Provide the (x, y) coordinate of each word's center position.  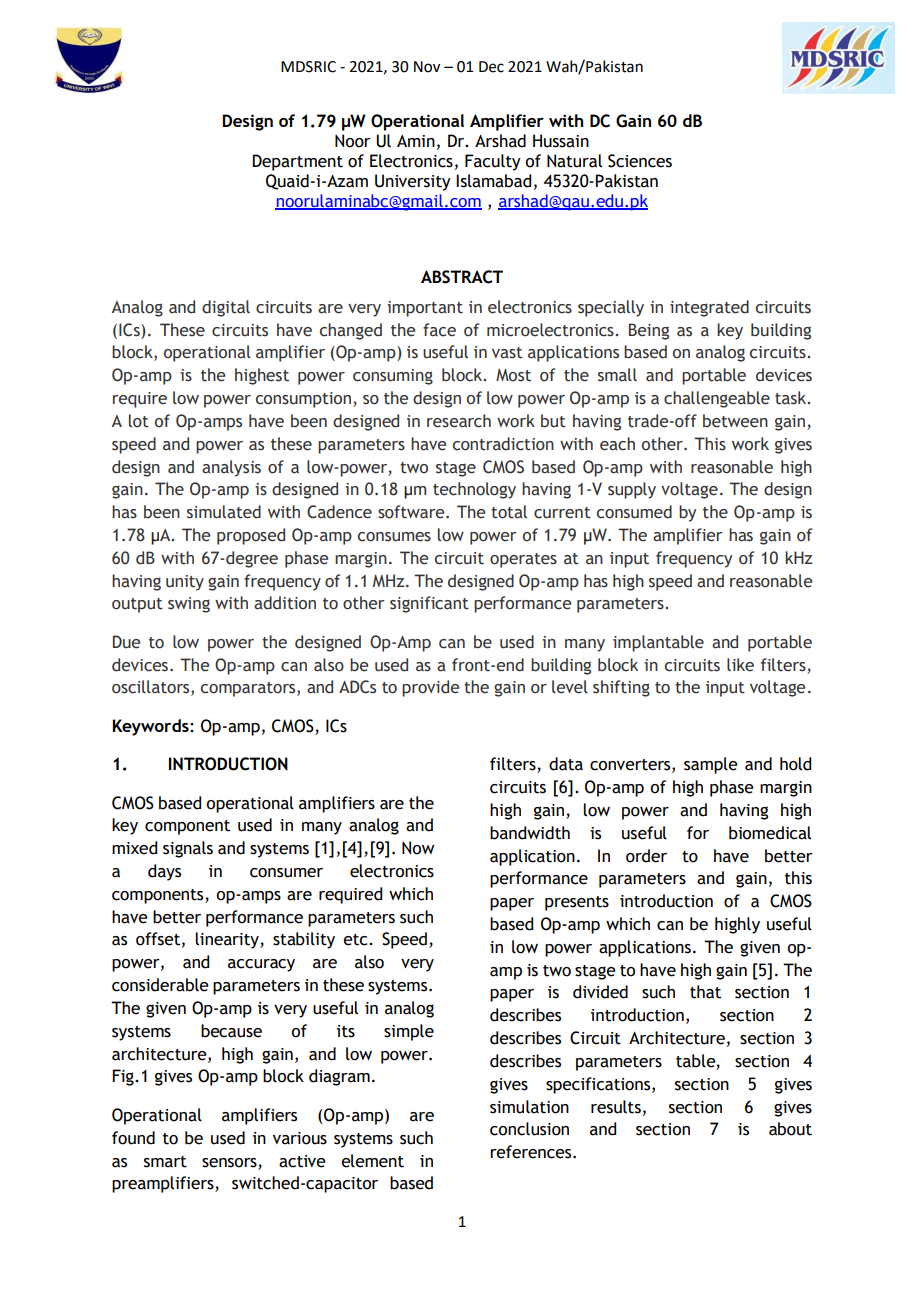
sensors (229, 1163)
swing (189, 605)
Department (297, 162)
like (740, 665)
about (790, 1129)
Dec (491, 67)
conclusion (529, 1129)
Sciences (640, 161)
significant (429, 604)
